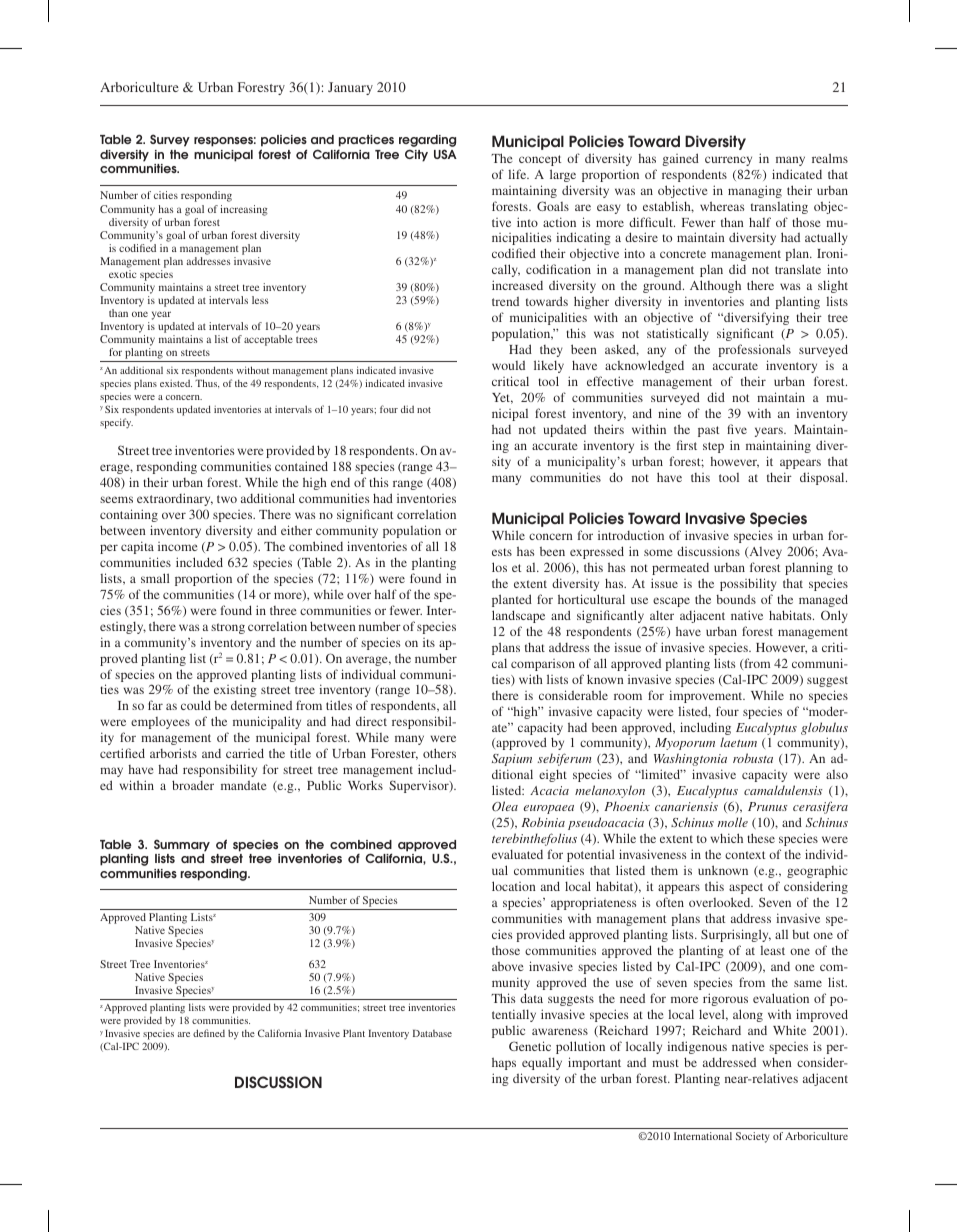  What do you see at coordinates (728, 161) in the screenshot?
I see `currency` at bounding box center [728, 161].
